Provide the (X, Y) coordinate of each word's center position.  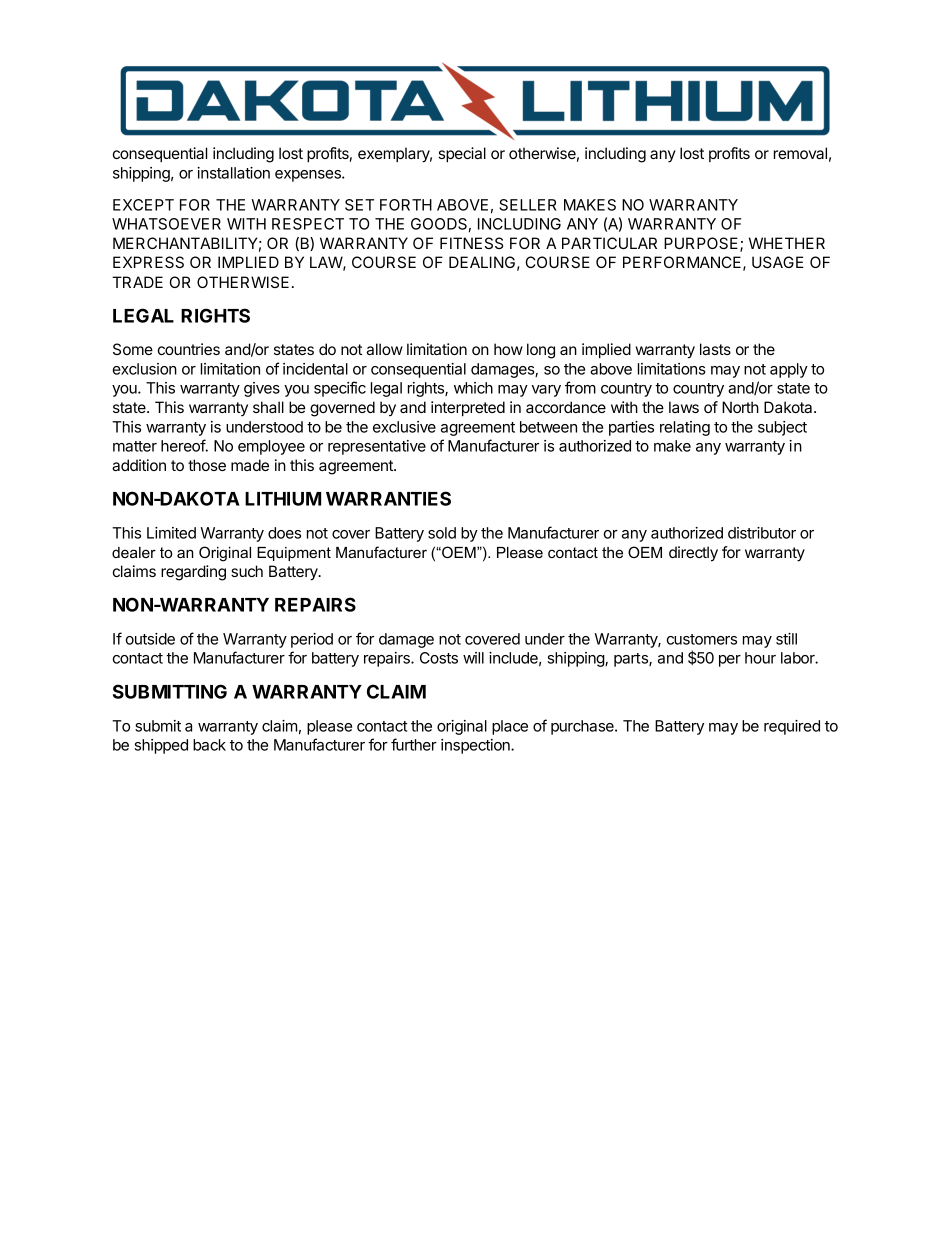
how (508, 349)
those (207, 465)
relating (685, 428)
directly (693, 554)
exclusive (404, 427)
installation (233, 173)
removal (800, 153)
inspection (476, 746)
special (462, 154)
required (792, 727)
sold (442, 533)
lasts (715, 349)
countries (189, 349)
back (209, 745)
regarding (193, 573)
